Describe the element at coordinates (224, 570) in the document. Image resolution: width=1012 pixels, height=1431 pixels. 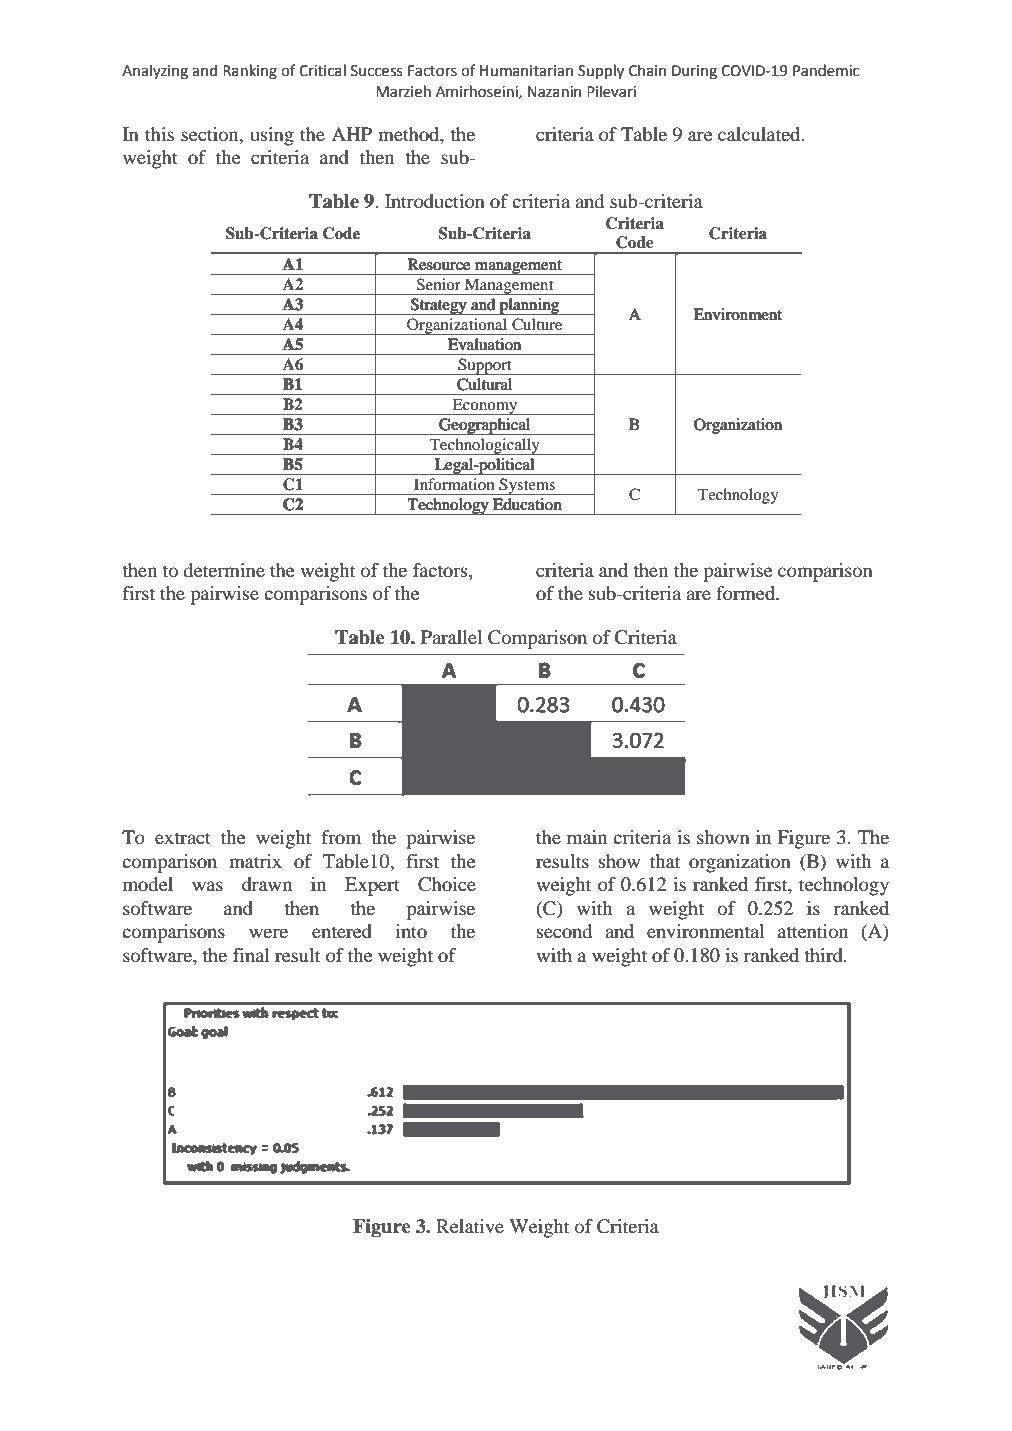
I see `determine` at that location.
